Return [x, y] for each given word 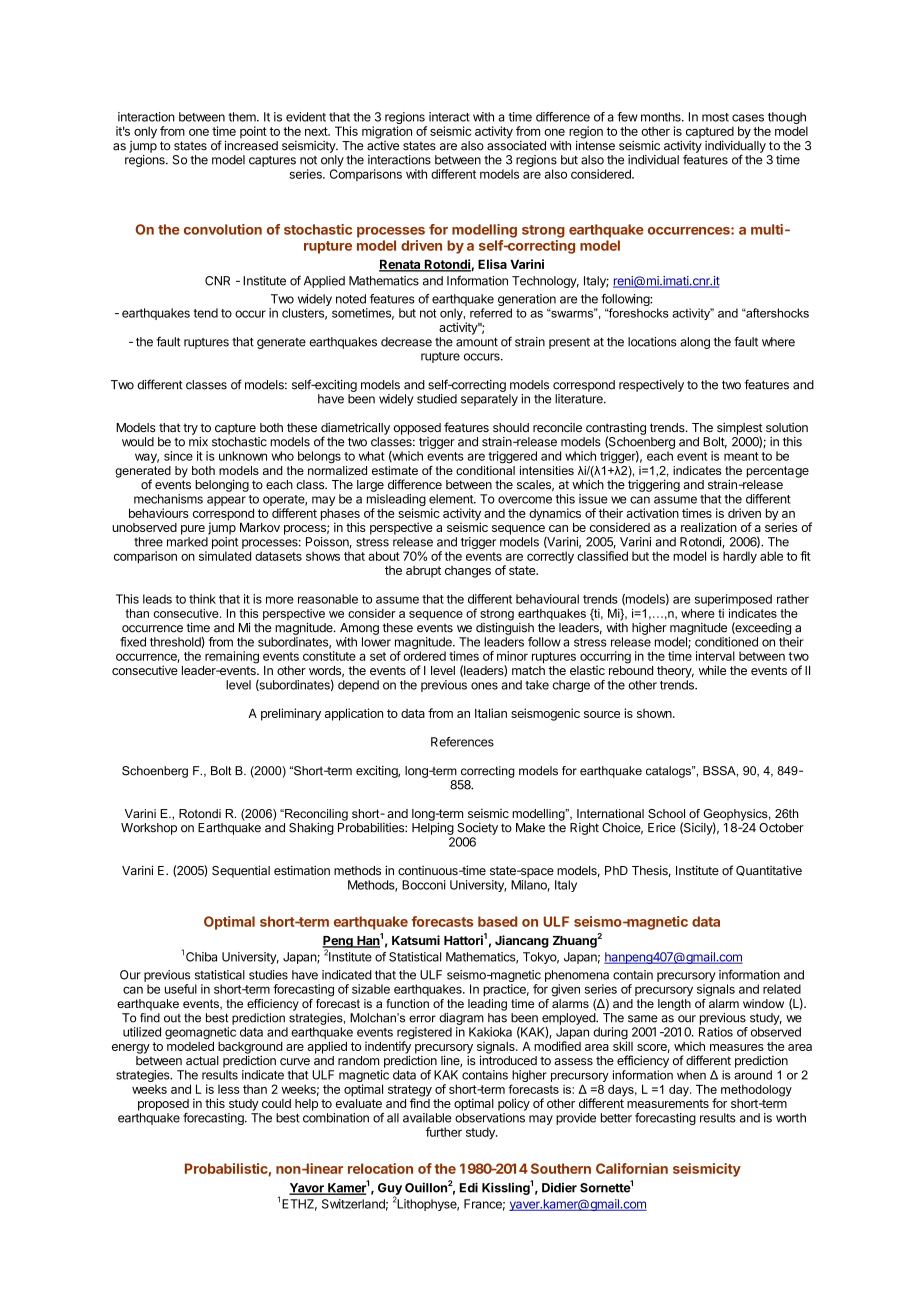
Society [477, 829]
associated [516, 146]
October [781, 828]
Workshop [149, 829]
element [452, 499]
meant [741, 456]
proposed [163, 1105]
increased [251, 145]
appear [226, 501]
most [715, 117]
